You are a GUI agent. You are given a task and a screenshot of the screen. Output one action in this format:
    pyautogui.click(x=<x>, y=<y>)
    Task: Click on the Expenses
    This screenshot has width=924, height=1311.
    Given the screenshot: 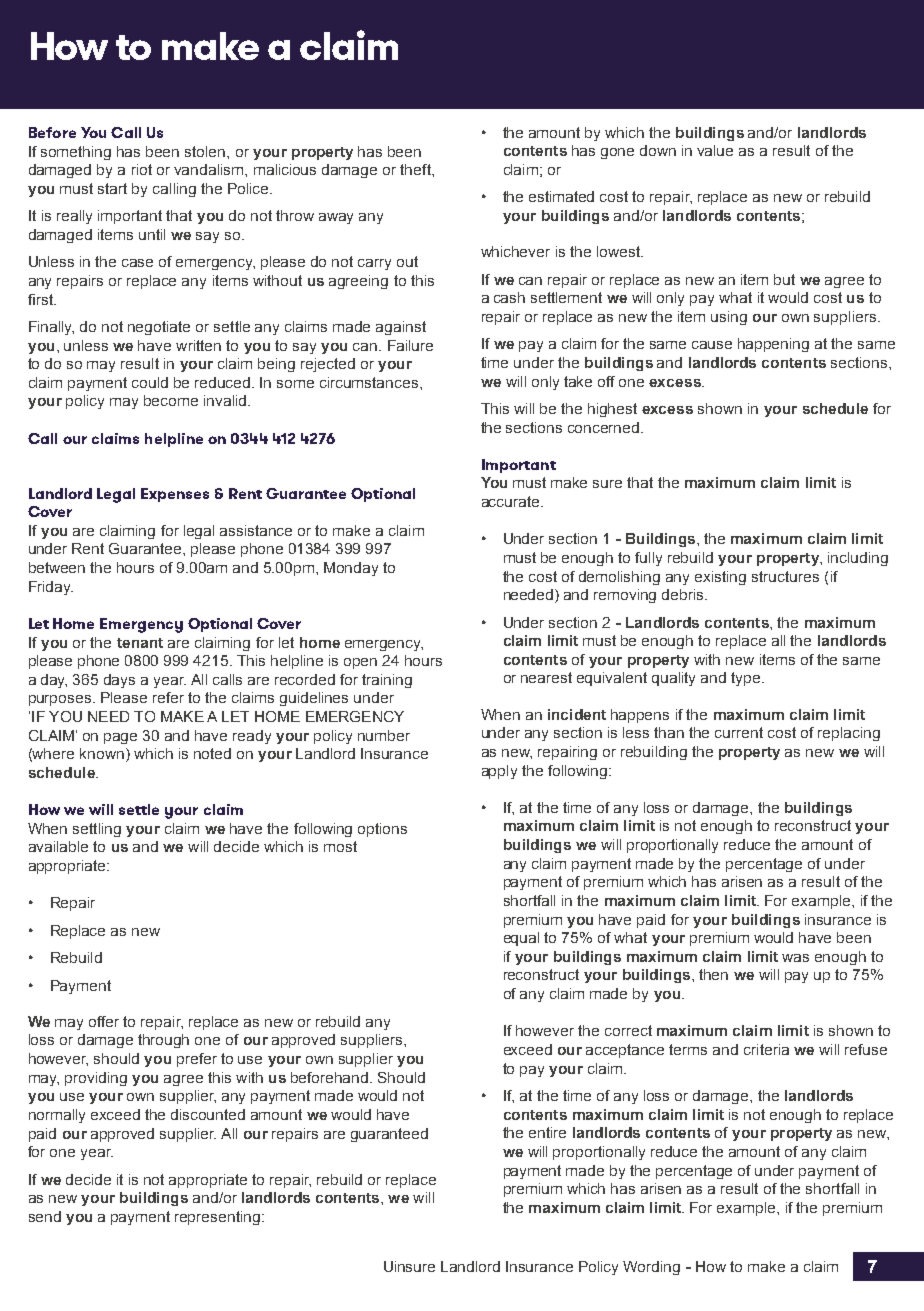 What is the action you would take?
    pyautogui.click(x=175, y=495)
